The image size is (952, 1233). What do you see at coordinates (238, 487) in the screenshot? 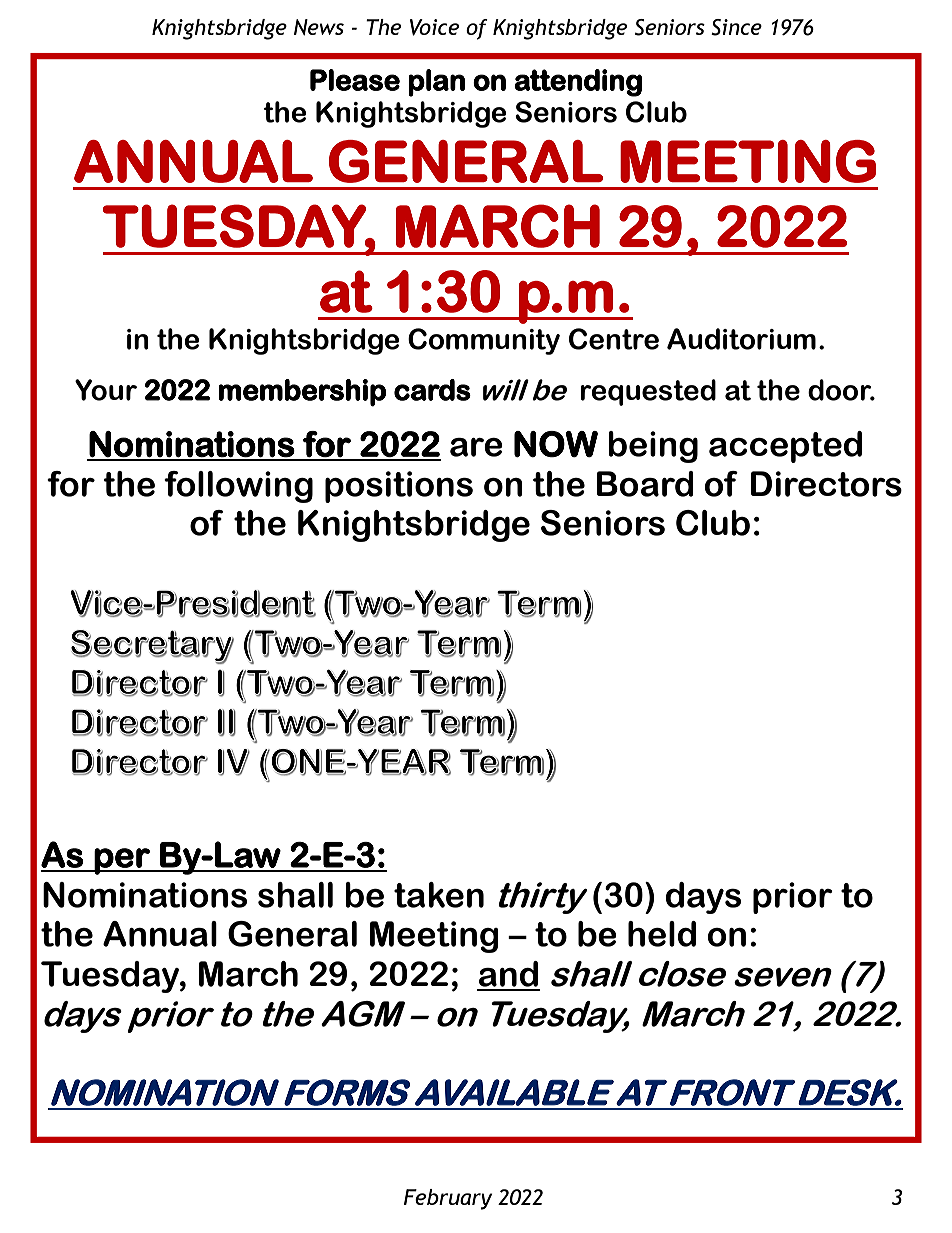
I see `following` at bounding box center [238, 487].
